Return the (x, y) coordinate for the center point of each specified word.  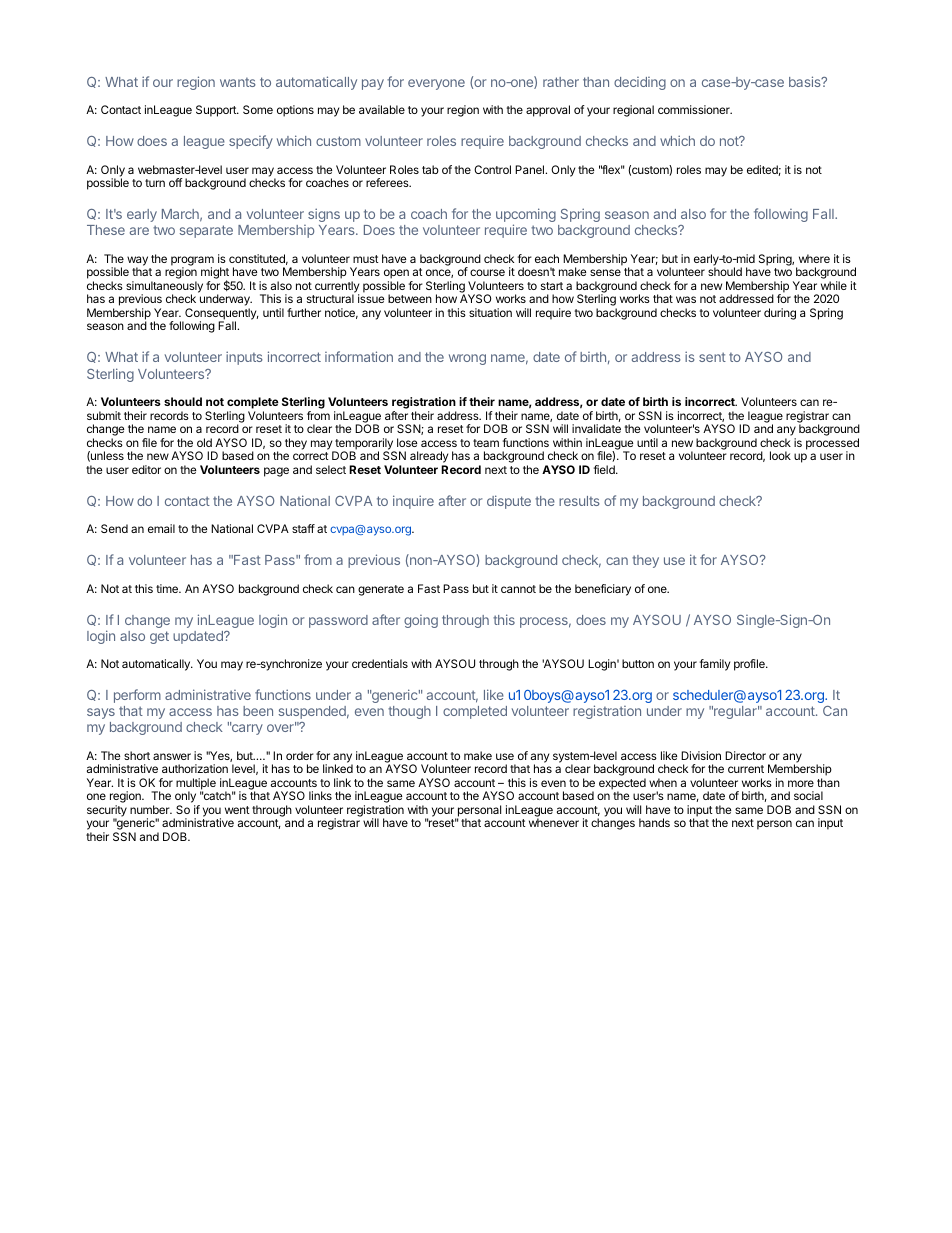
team (486, 443)
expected (622, 785)
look (780, 455)
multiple (196, 785)
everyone (436, 84)
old (204, 442)
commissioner (695, 109)
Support (217, 111)
